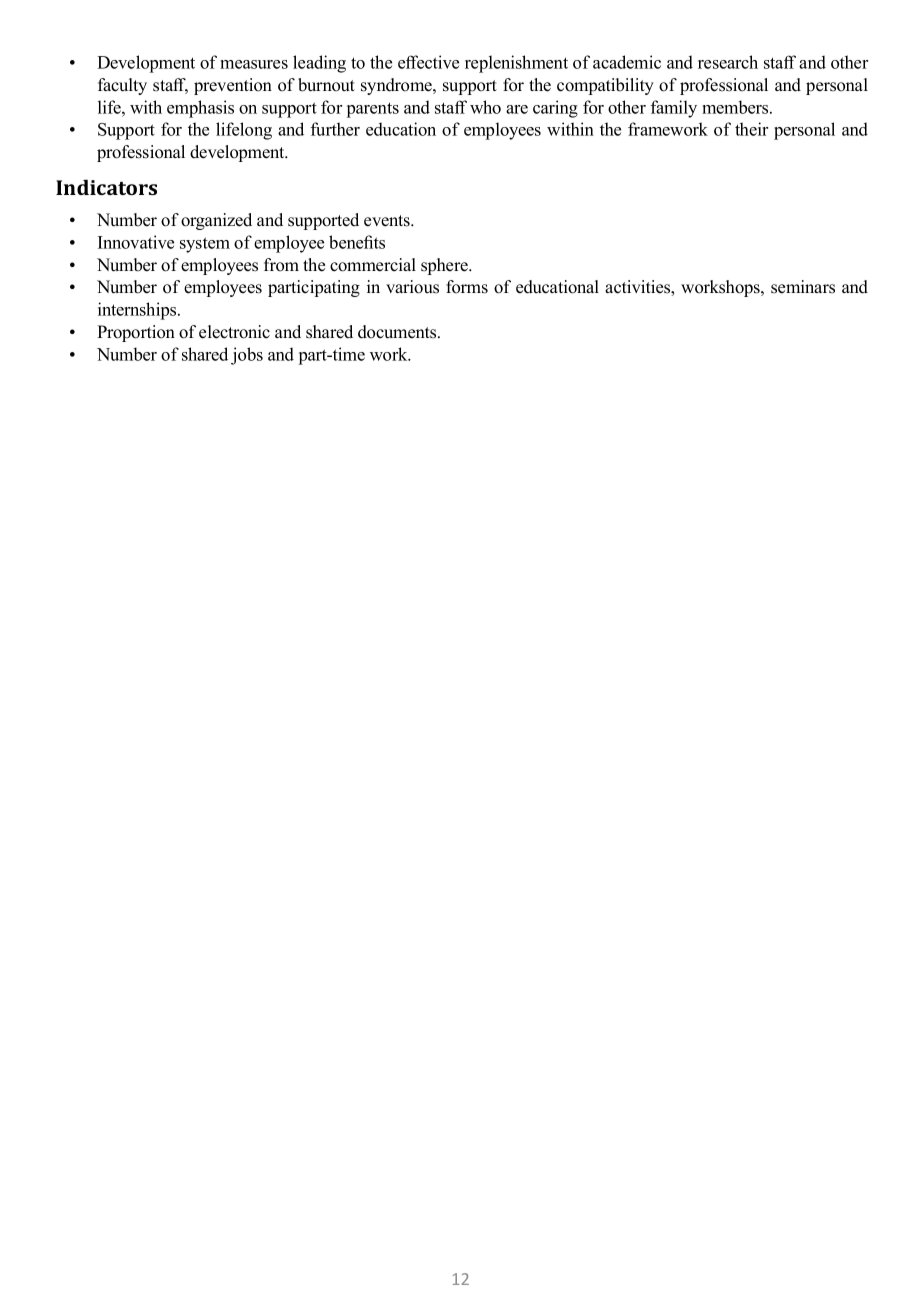 This page has height=1308, width=924. What do you see at coordinates (728, 62) in the page?
I see `research` at bounding box center [728, 62].
